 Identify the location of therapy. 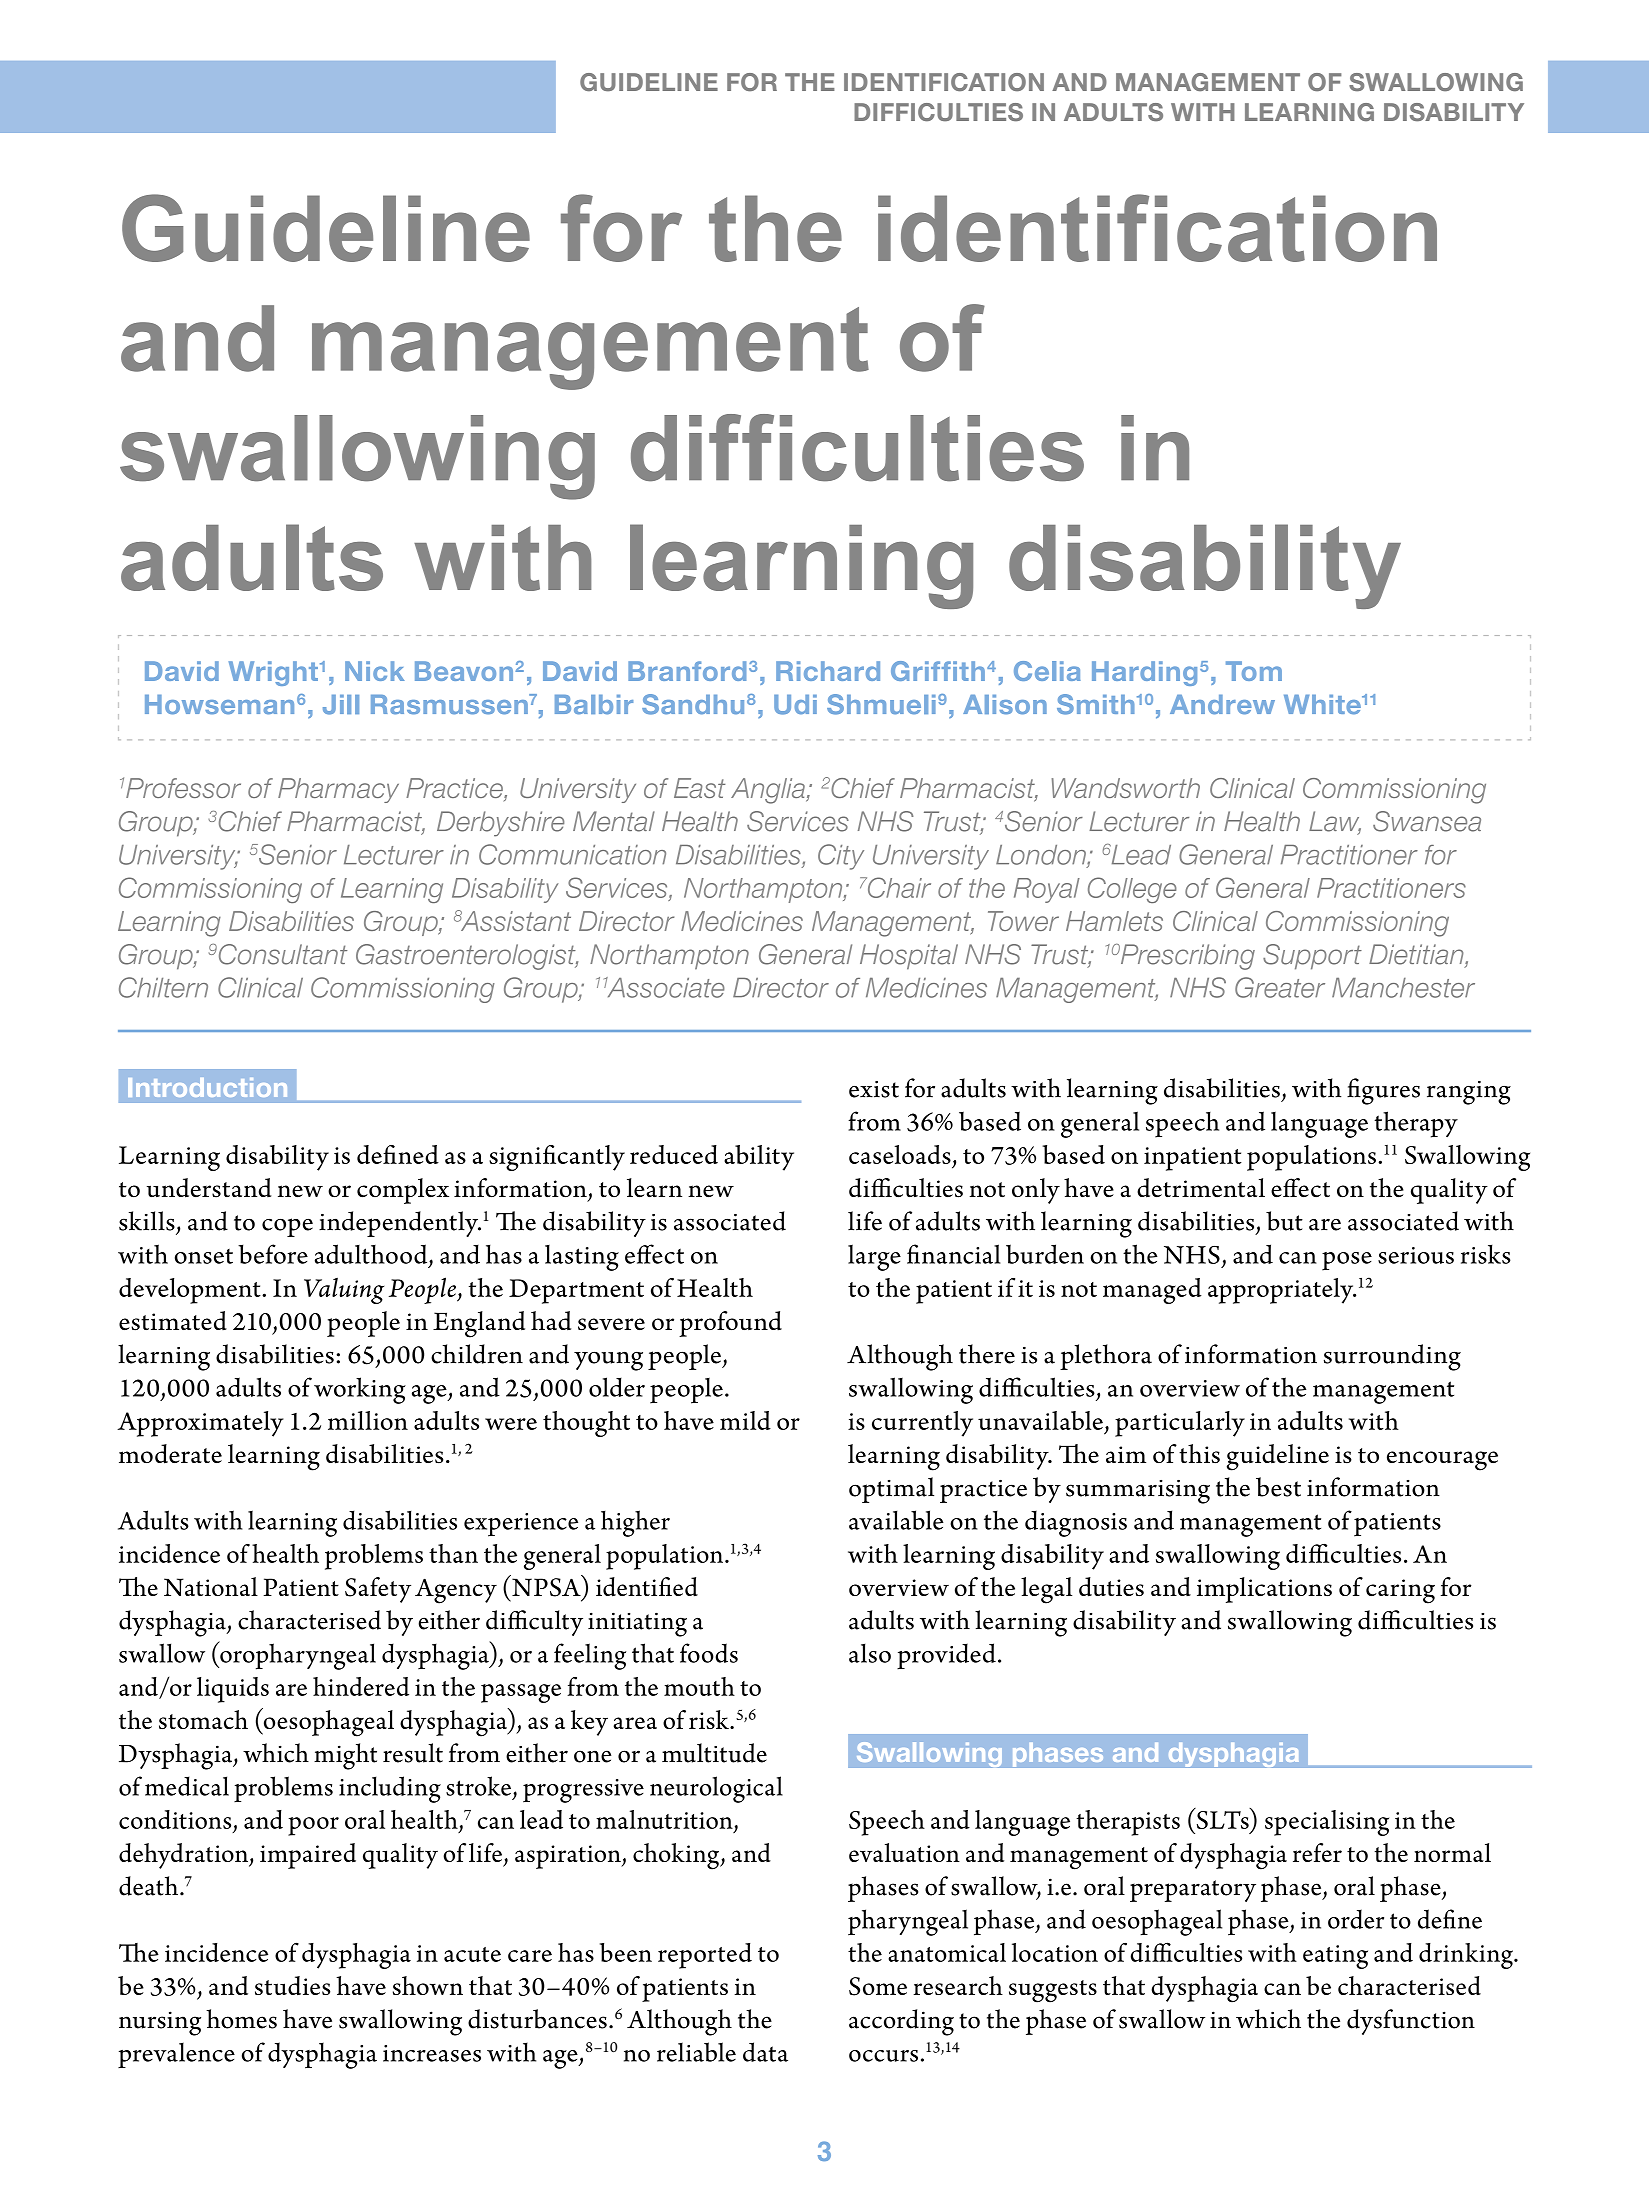
(1416, 1124).
